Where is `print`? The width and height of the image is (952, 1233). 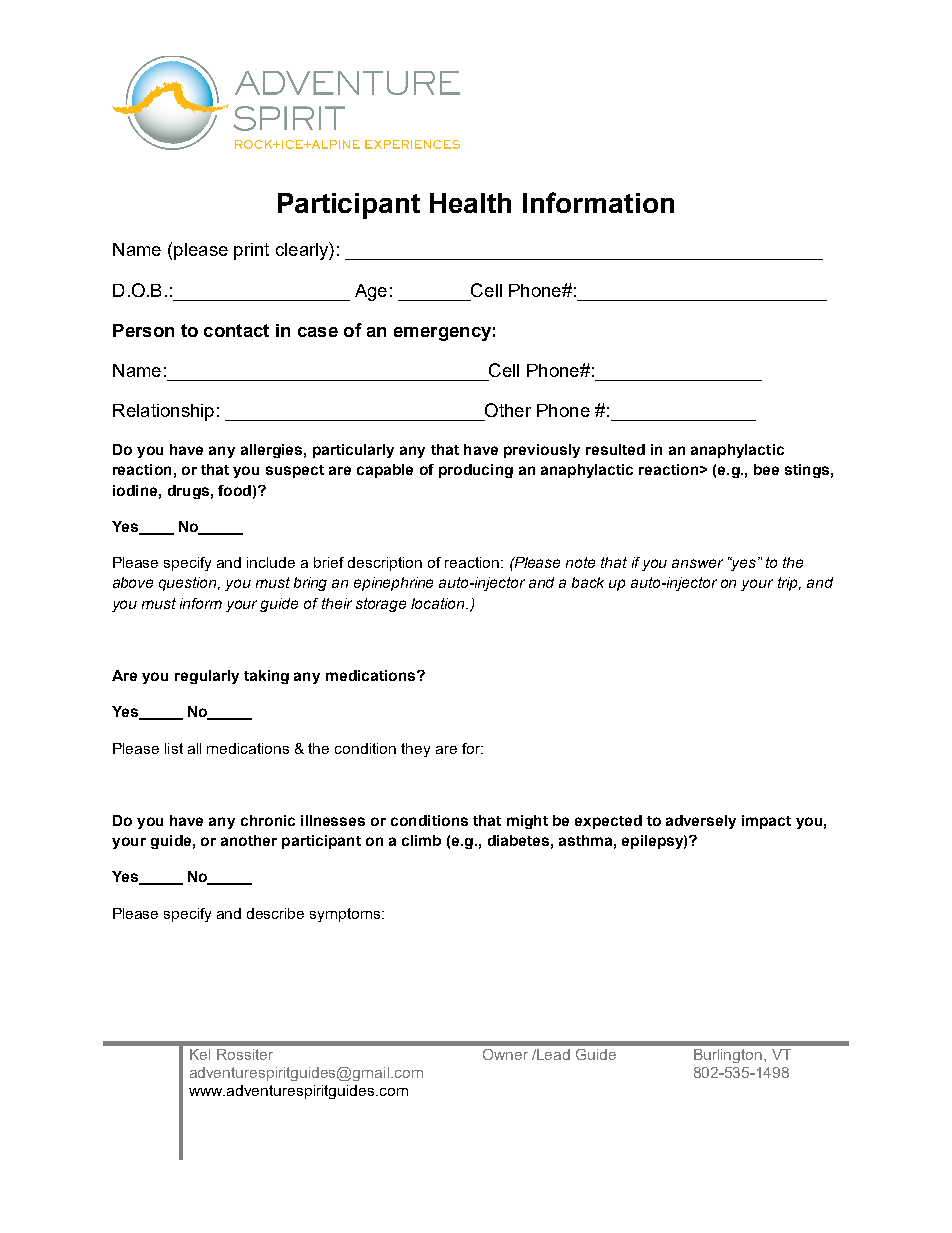
print is located at coordinates (251, 251).
